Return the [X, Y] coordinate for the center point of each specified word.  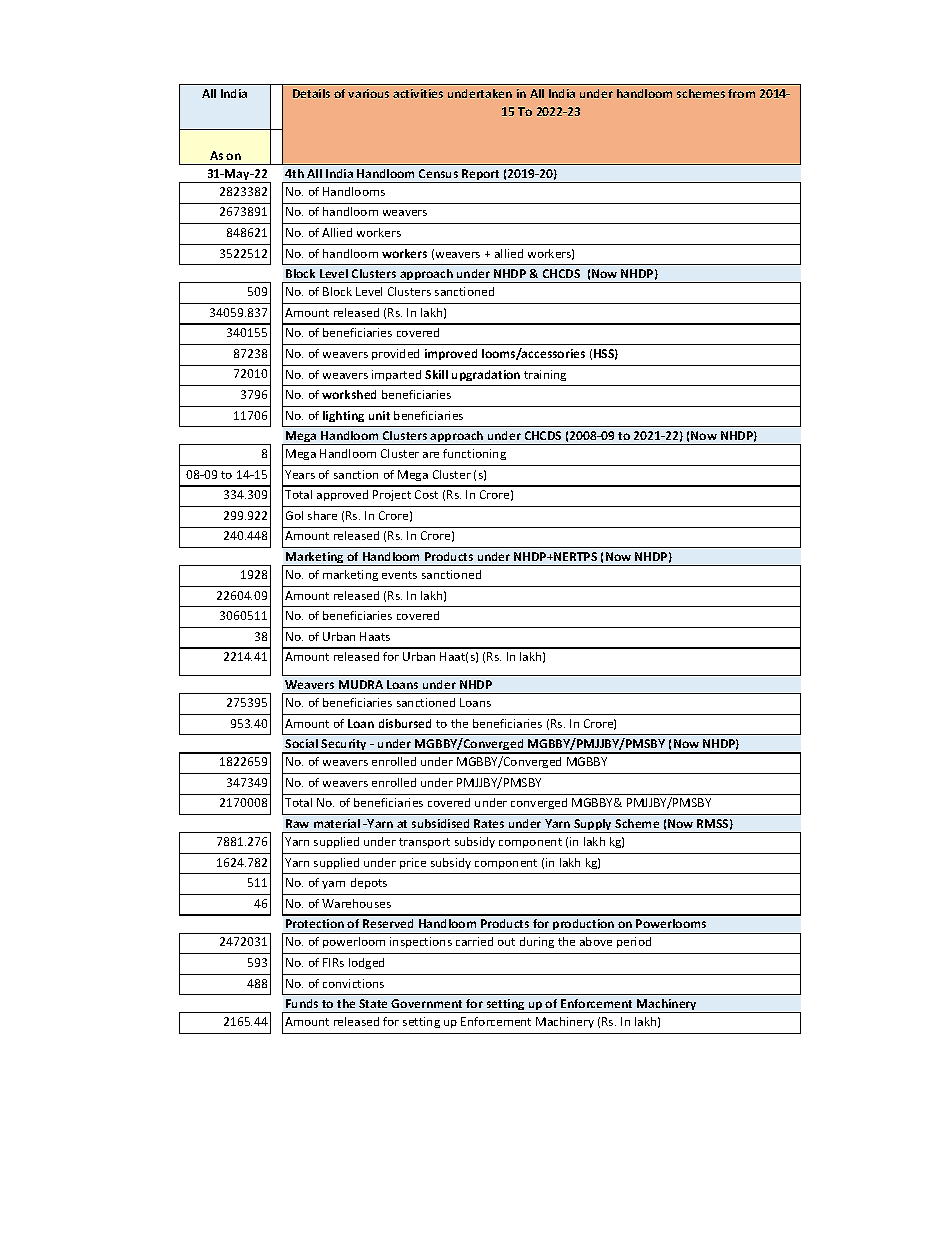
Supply [593, 826]
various [368, 93]
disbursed [405, 723]
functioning [474, 454]
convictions [353, 983]
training [545, 375]
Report [481, 176]
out [506, 942]
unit [379, 415]
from [741, 93]
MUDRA [361, 684]
